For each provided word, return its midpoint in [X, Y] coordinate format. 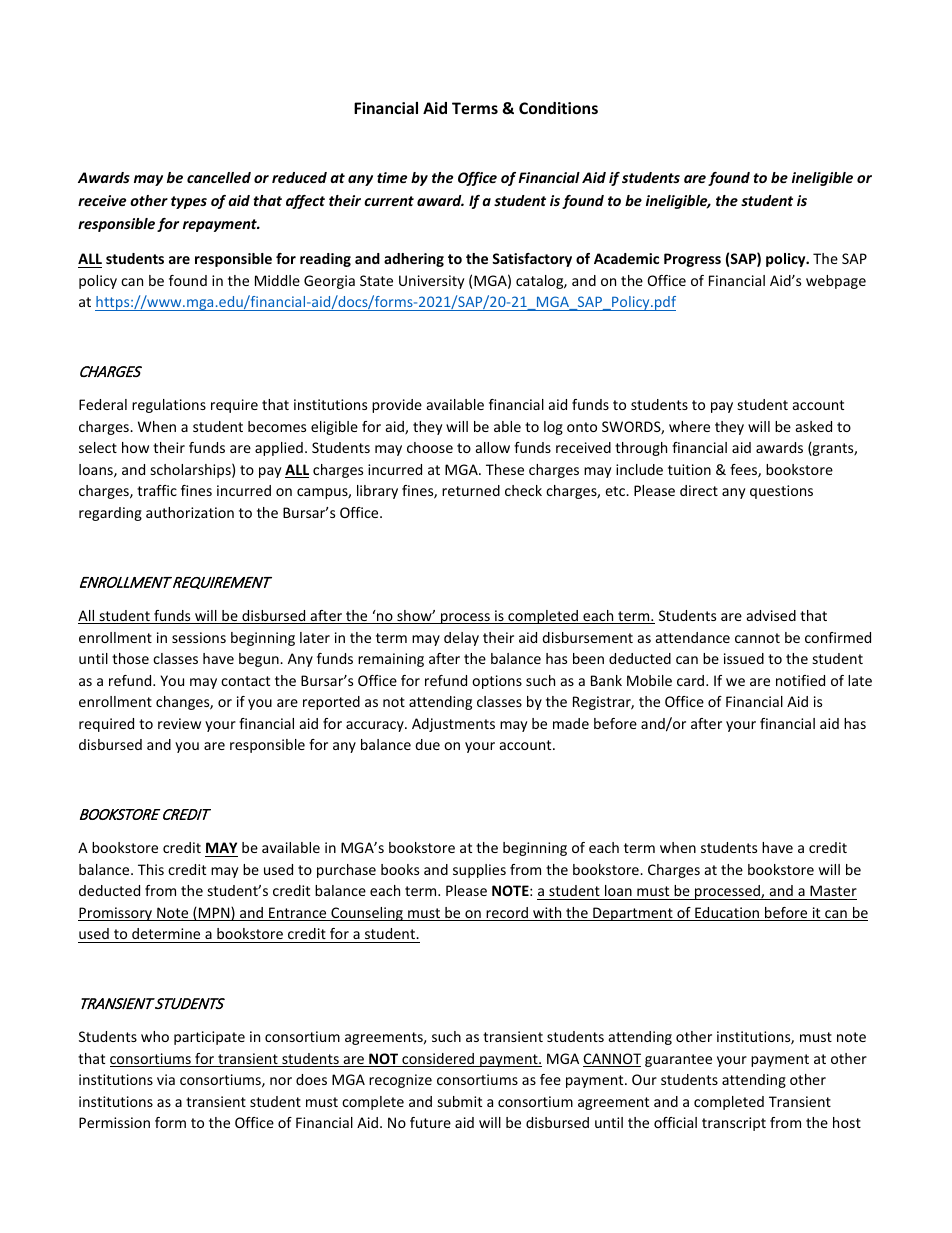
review [179, 723]
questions [781, 492]
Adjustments [453, 725]
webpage [836, 282]
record [507, 914]
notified [800, 680]
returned [471, 490]
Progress [692, 260]
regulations [169, 406]
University [431, 282]
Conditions [558, 108]
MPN [214, 914]
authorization [190, 512]
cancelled [219, 177]
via [166, 1079]
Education [727, 914]
